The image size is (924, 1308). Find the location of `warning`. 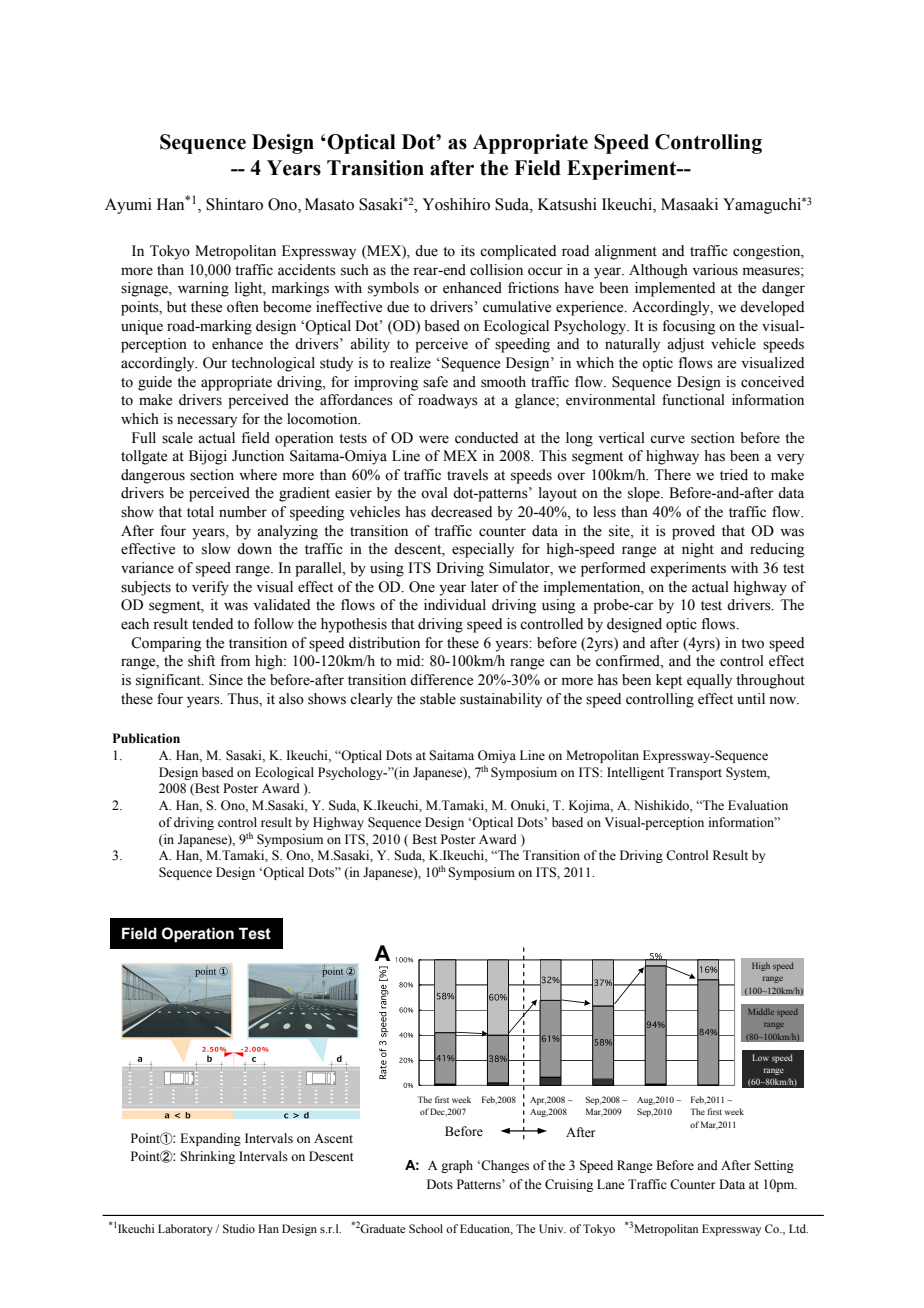

warning is located at coordinates (203, 289).
